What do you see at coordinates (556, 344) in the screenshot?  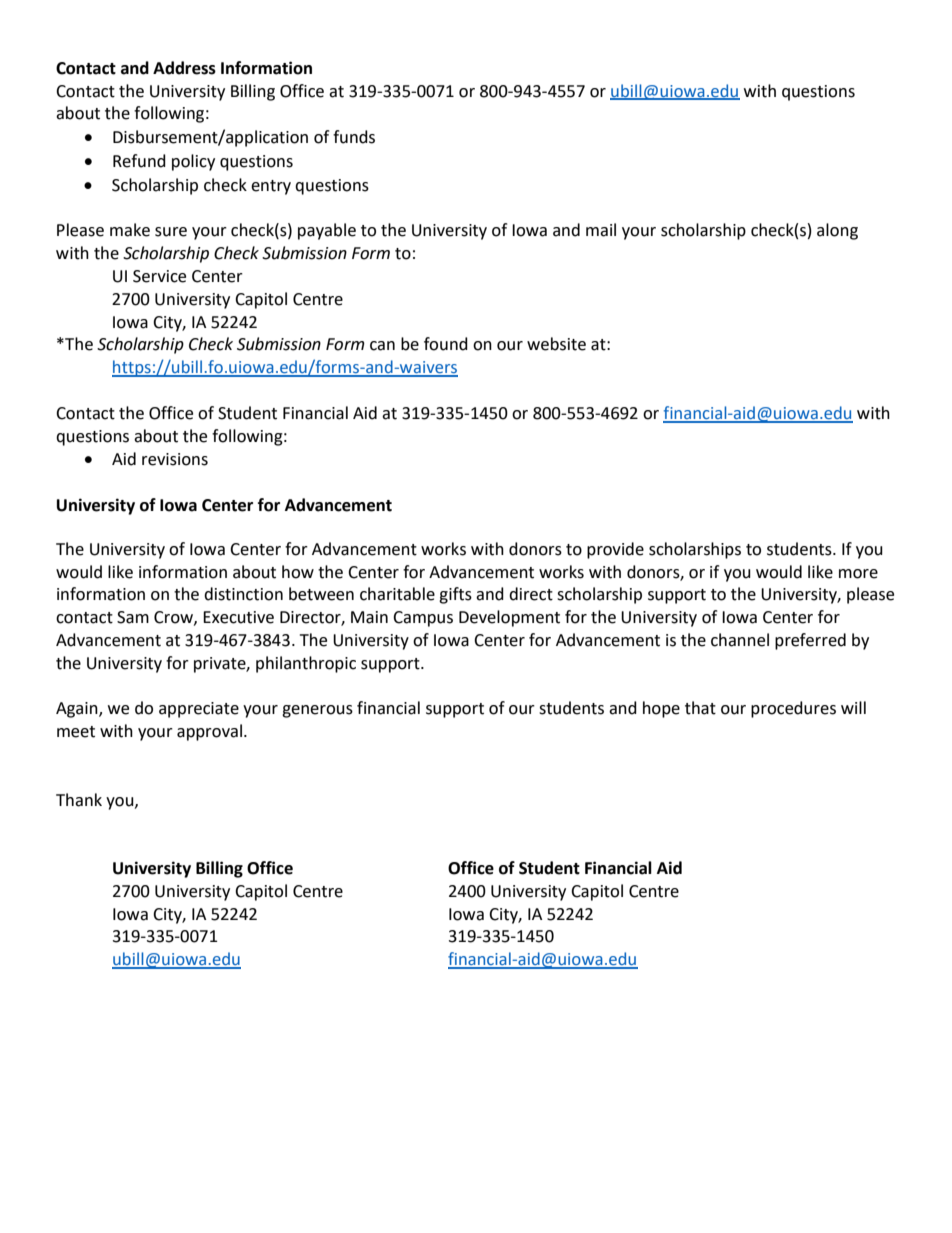 I see `website` at bounding box center [556, 344].
